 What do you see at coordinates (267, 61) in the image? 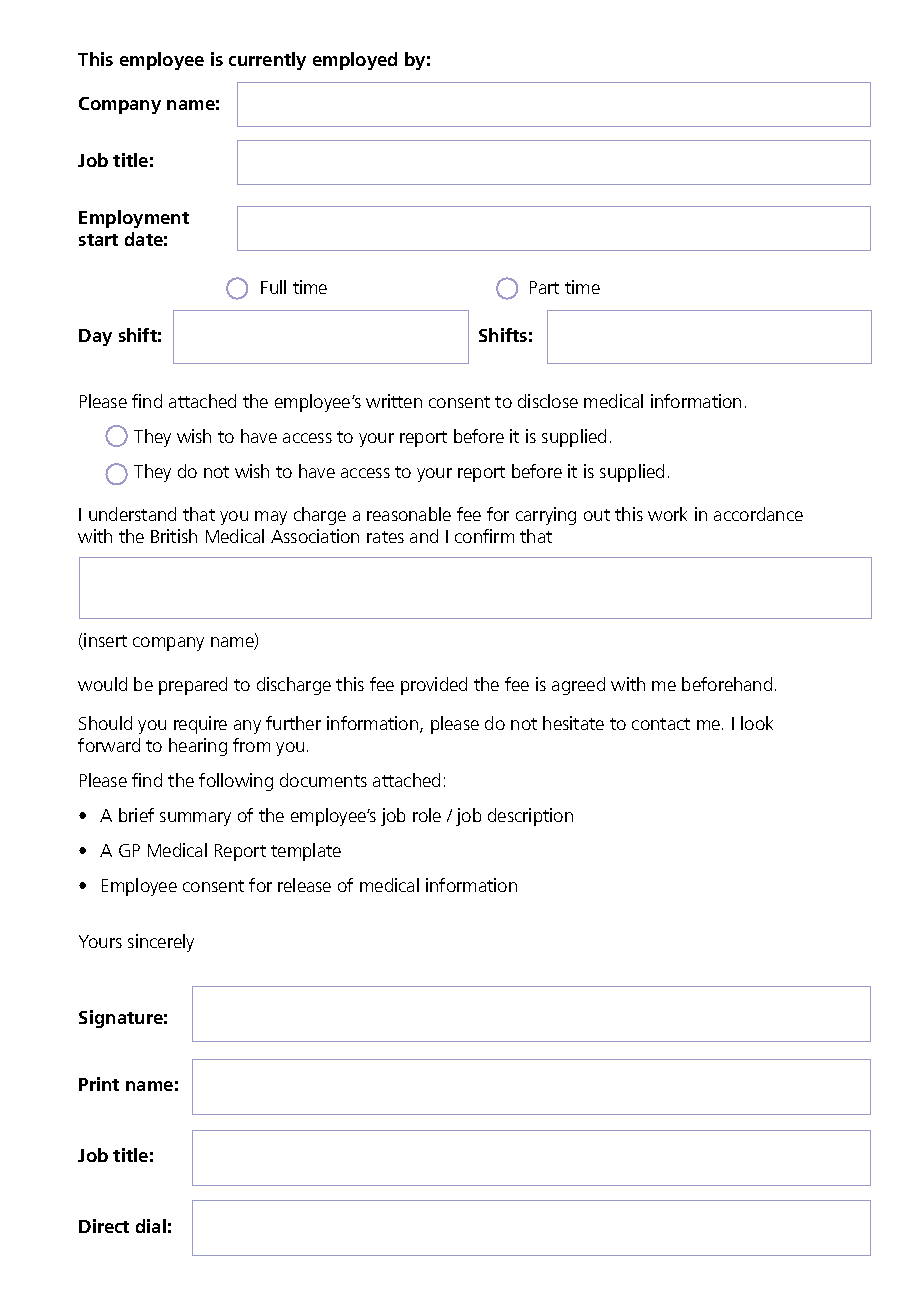
I see `currently` at bounding box center [267, 61].
